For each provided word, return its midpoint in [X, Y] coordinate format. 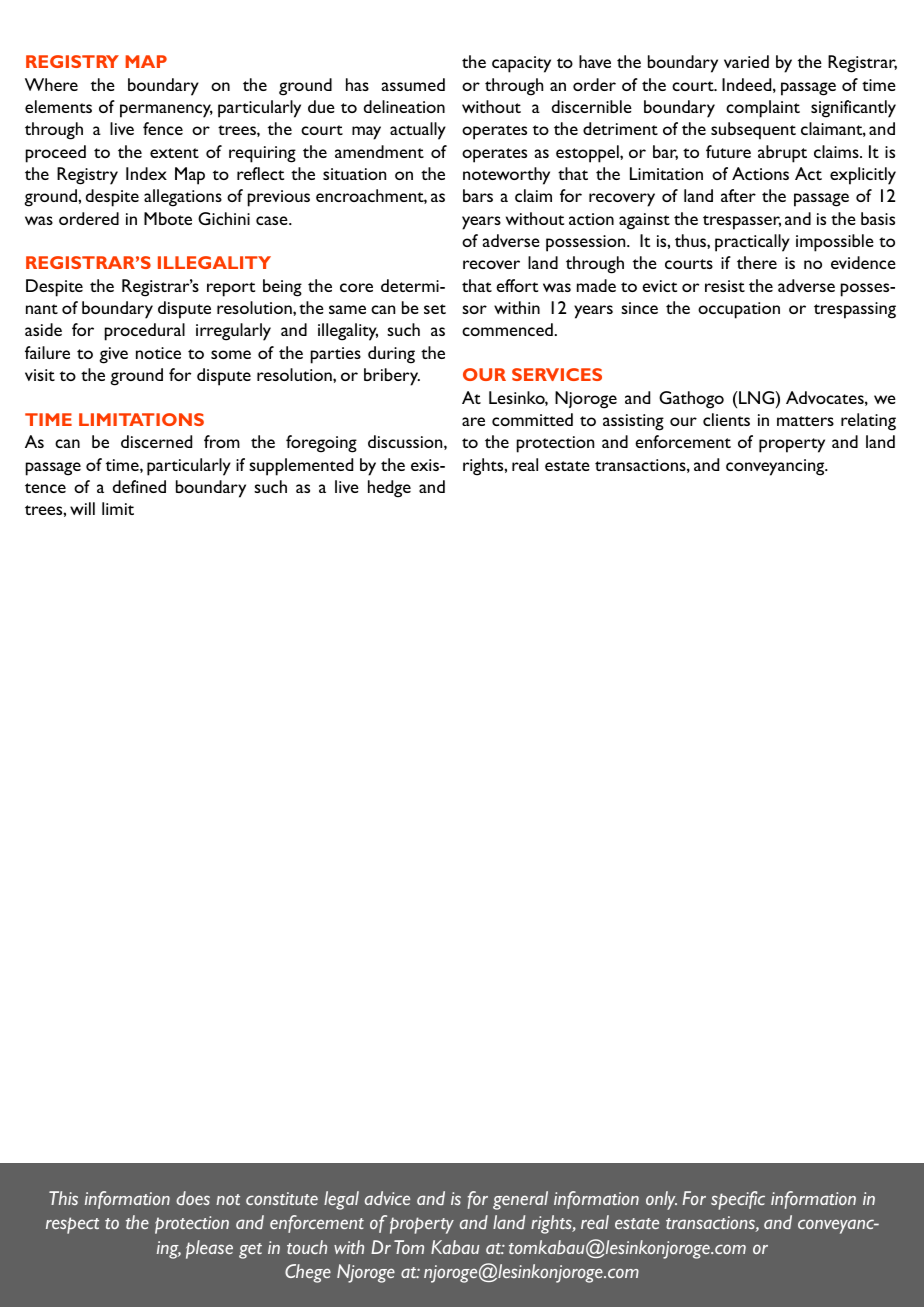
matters [805, 421]
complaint [763, 109]
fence [163, 128]
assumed [413, 84]
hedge [389, 489]
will [82, 508]
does [193, 1198]
